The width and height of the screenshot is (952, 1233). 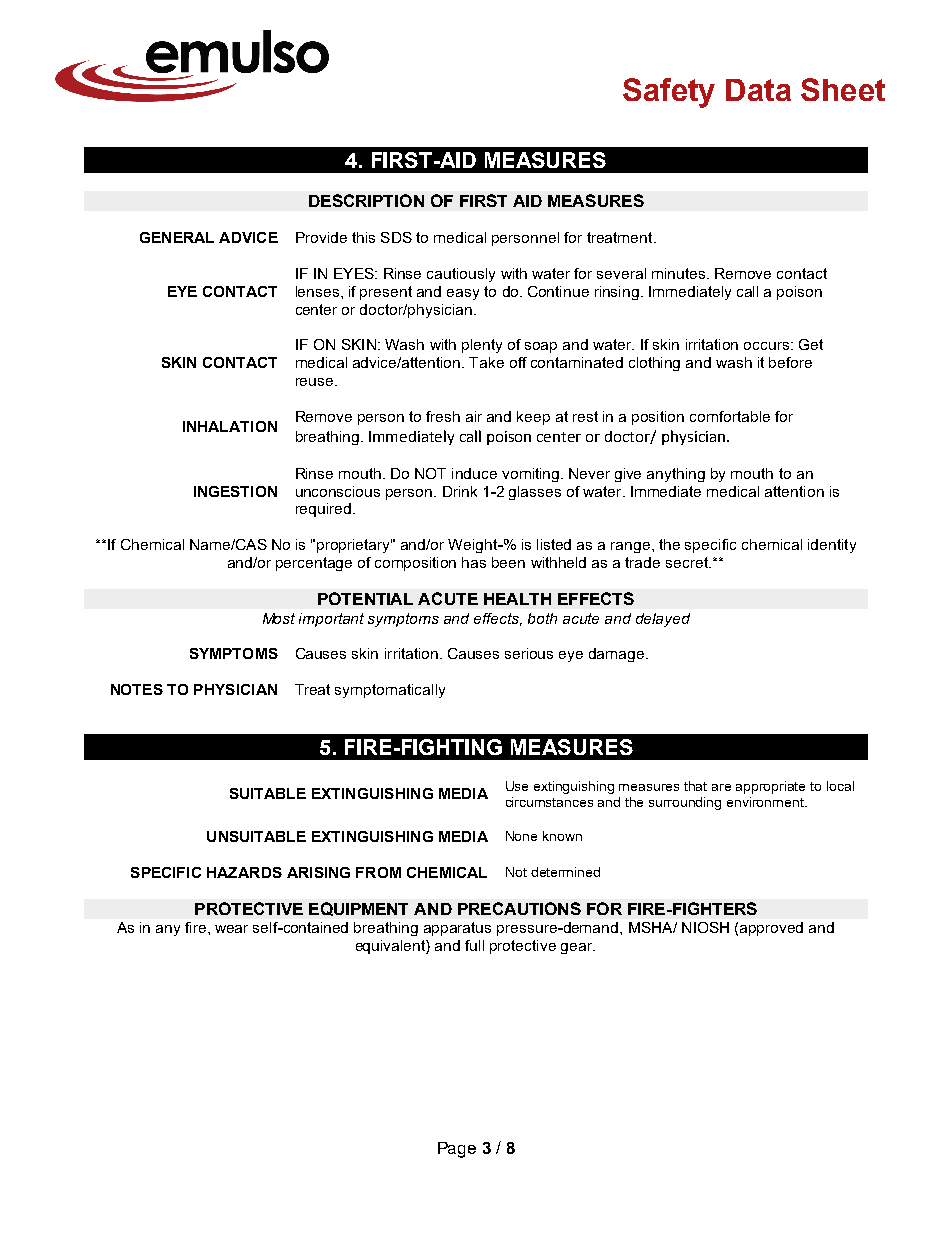 I want to click on INHALATION, so click(x=230, y=426).
